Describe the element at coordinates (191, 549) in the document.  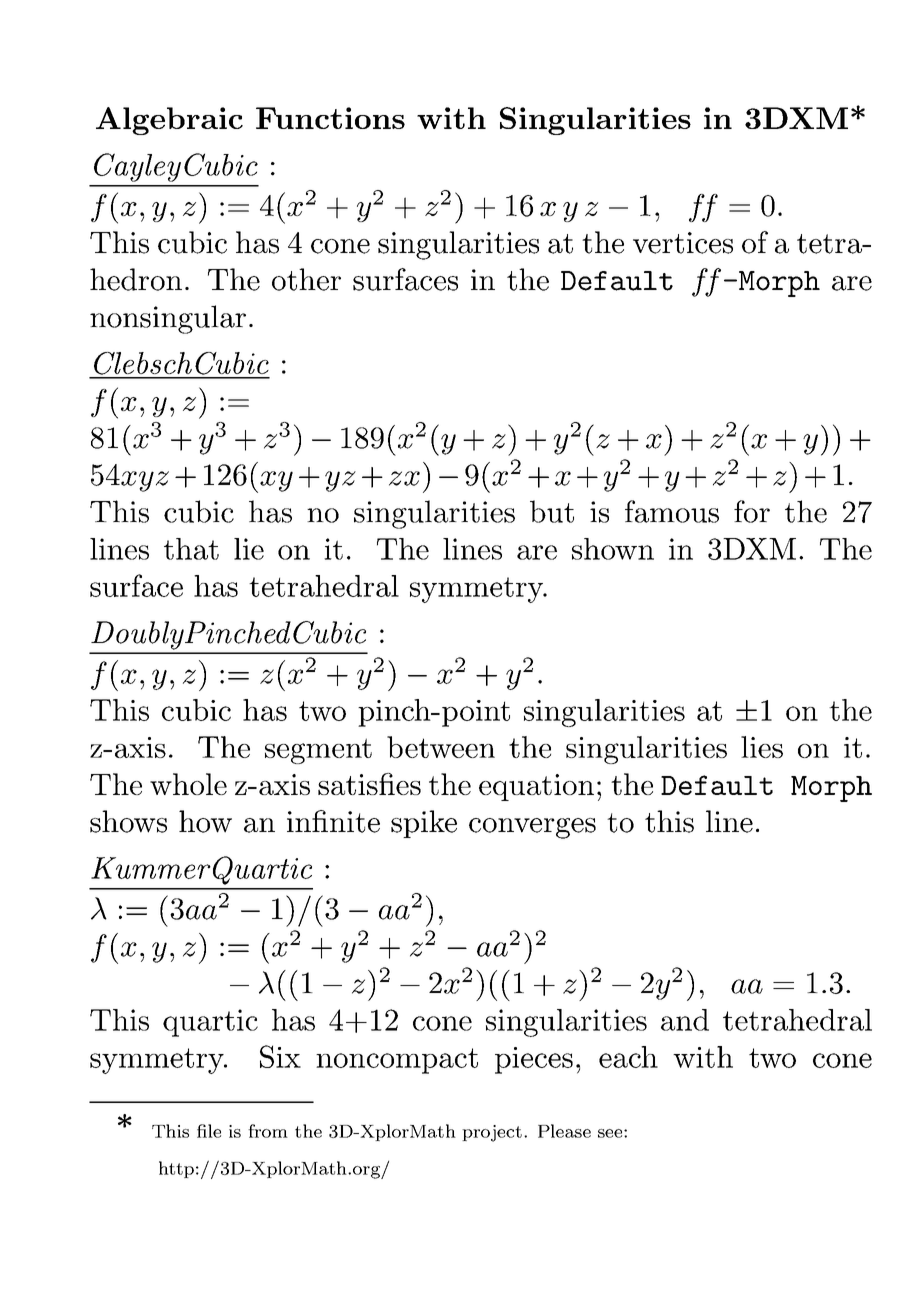
I see `that` at that location.
